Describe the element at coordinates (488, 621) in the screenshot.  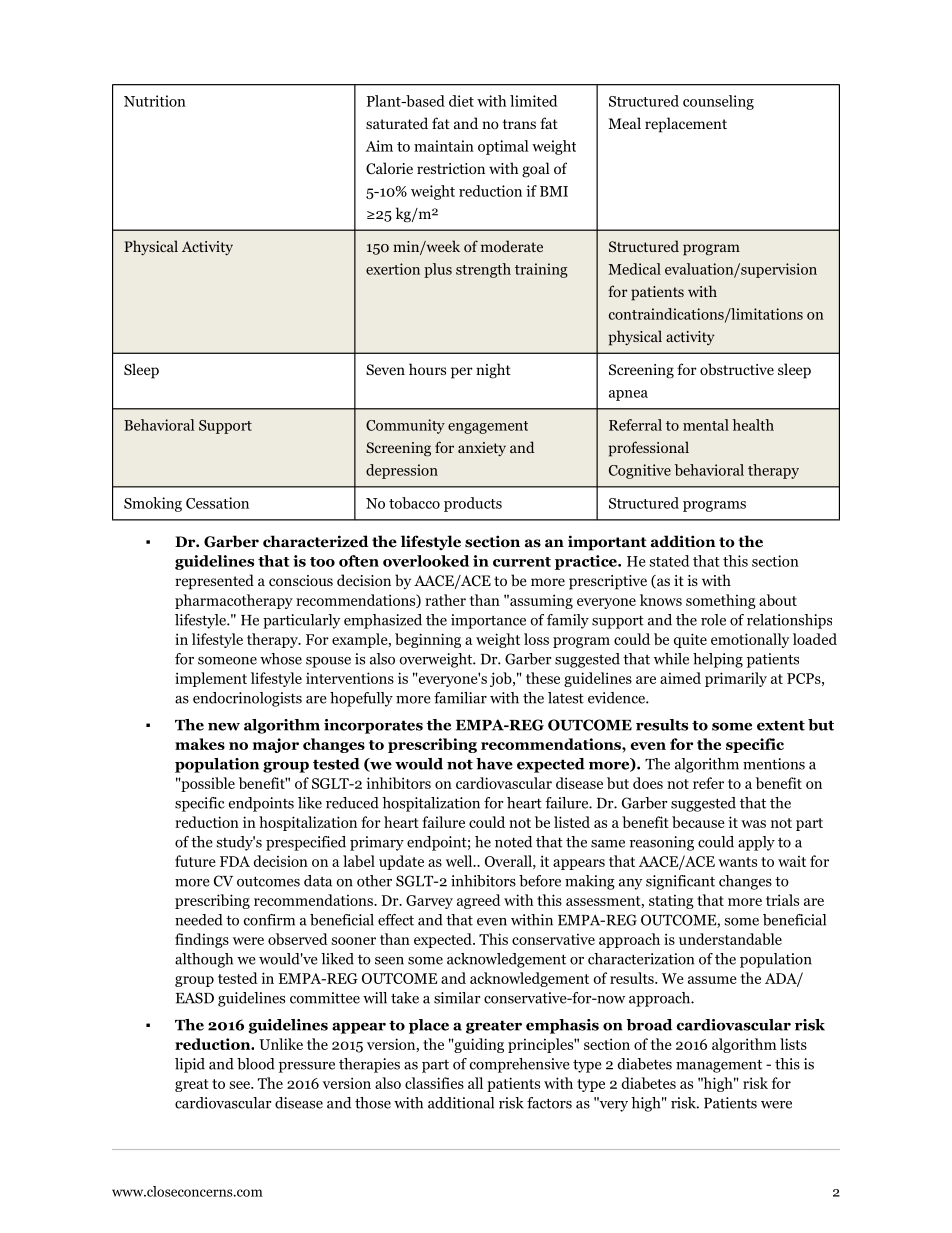
I see `importance` at that location.
